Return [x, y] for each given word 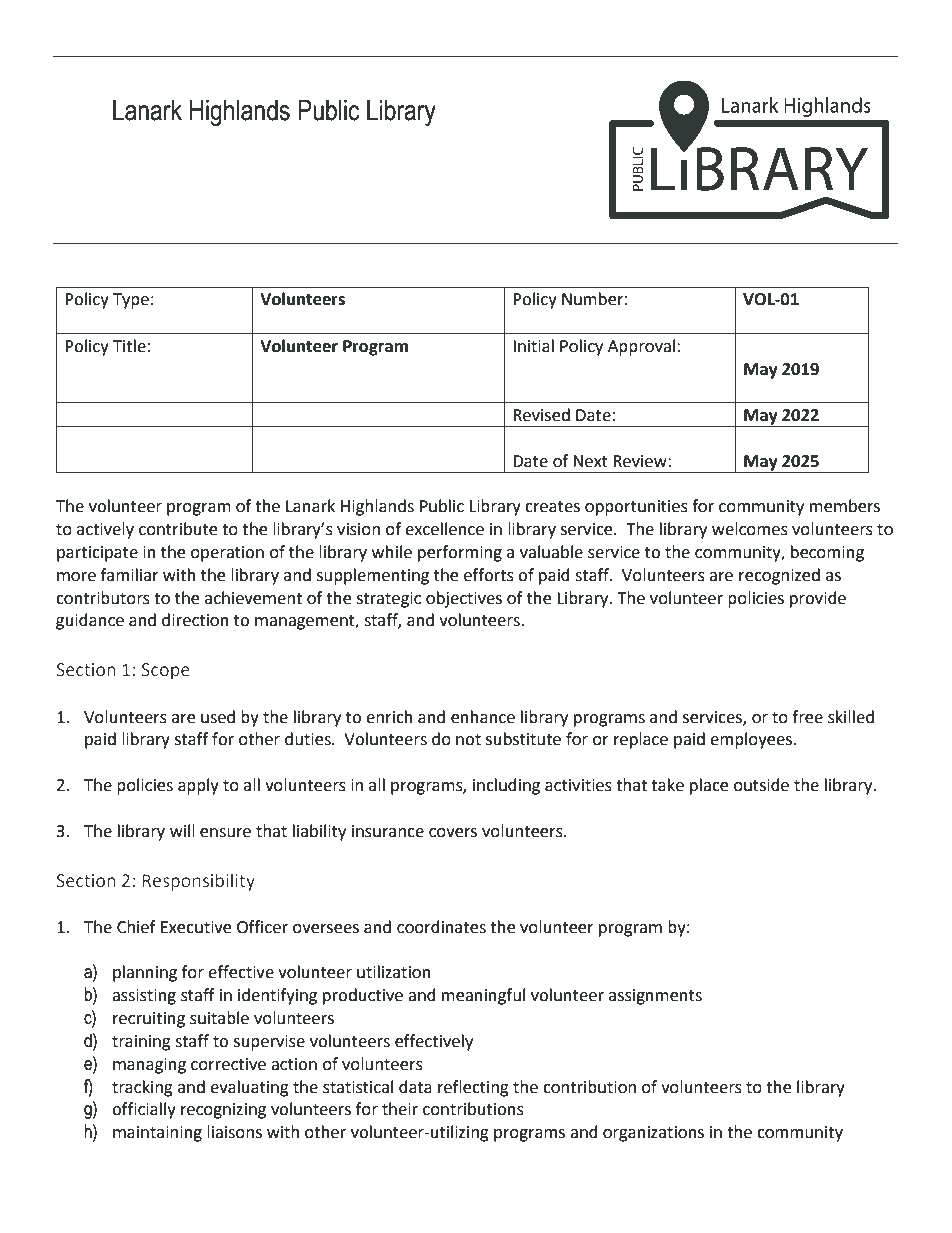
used [218, 717]
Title [129, 346]
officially [144, 1110]
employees [752, 740]
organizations [653, 1134]
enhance [483, 717]
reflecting [473, 1088]
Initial [533, 346]
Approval [643, 347]
